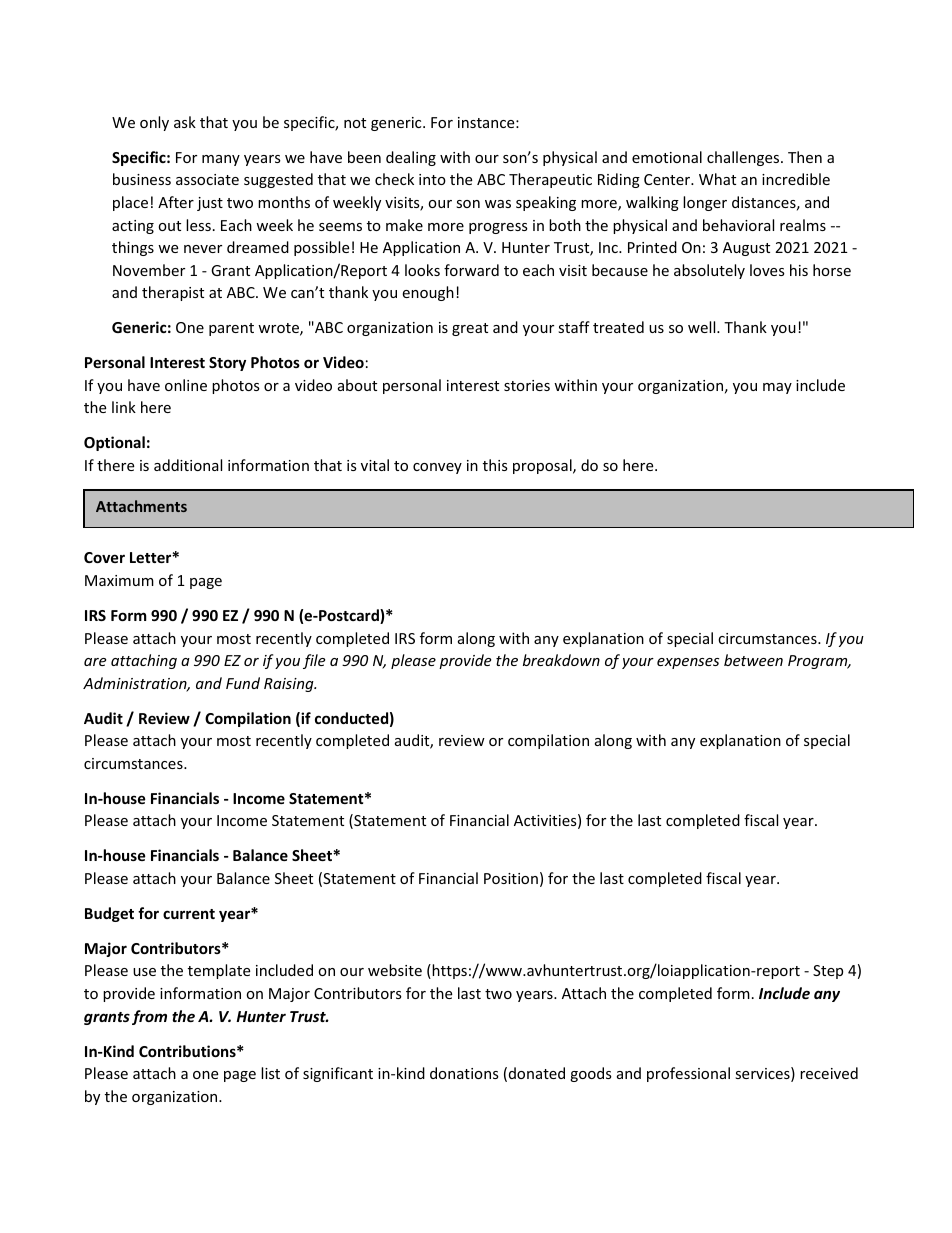 Image resolution: width=952 pixels, height=1233 pixels. Describe the element at coordinates (464, 1073) in the page. I see `donations` at that location.
